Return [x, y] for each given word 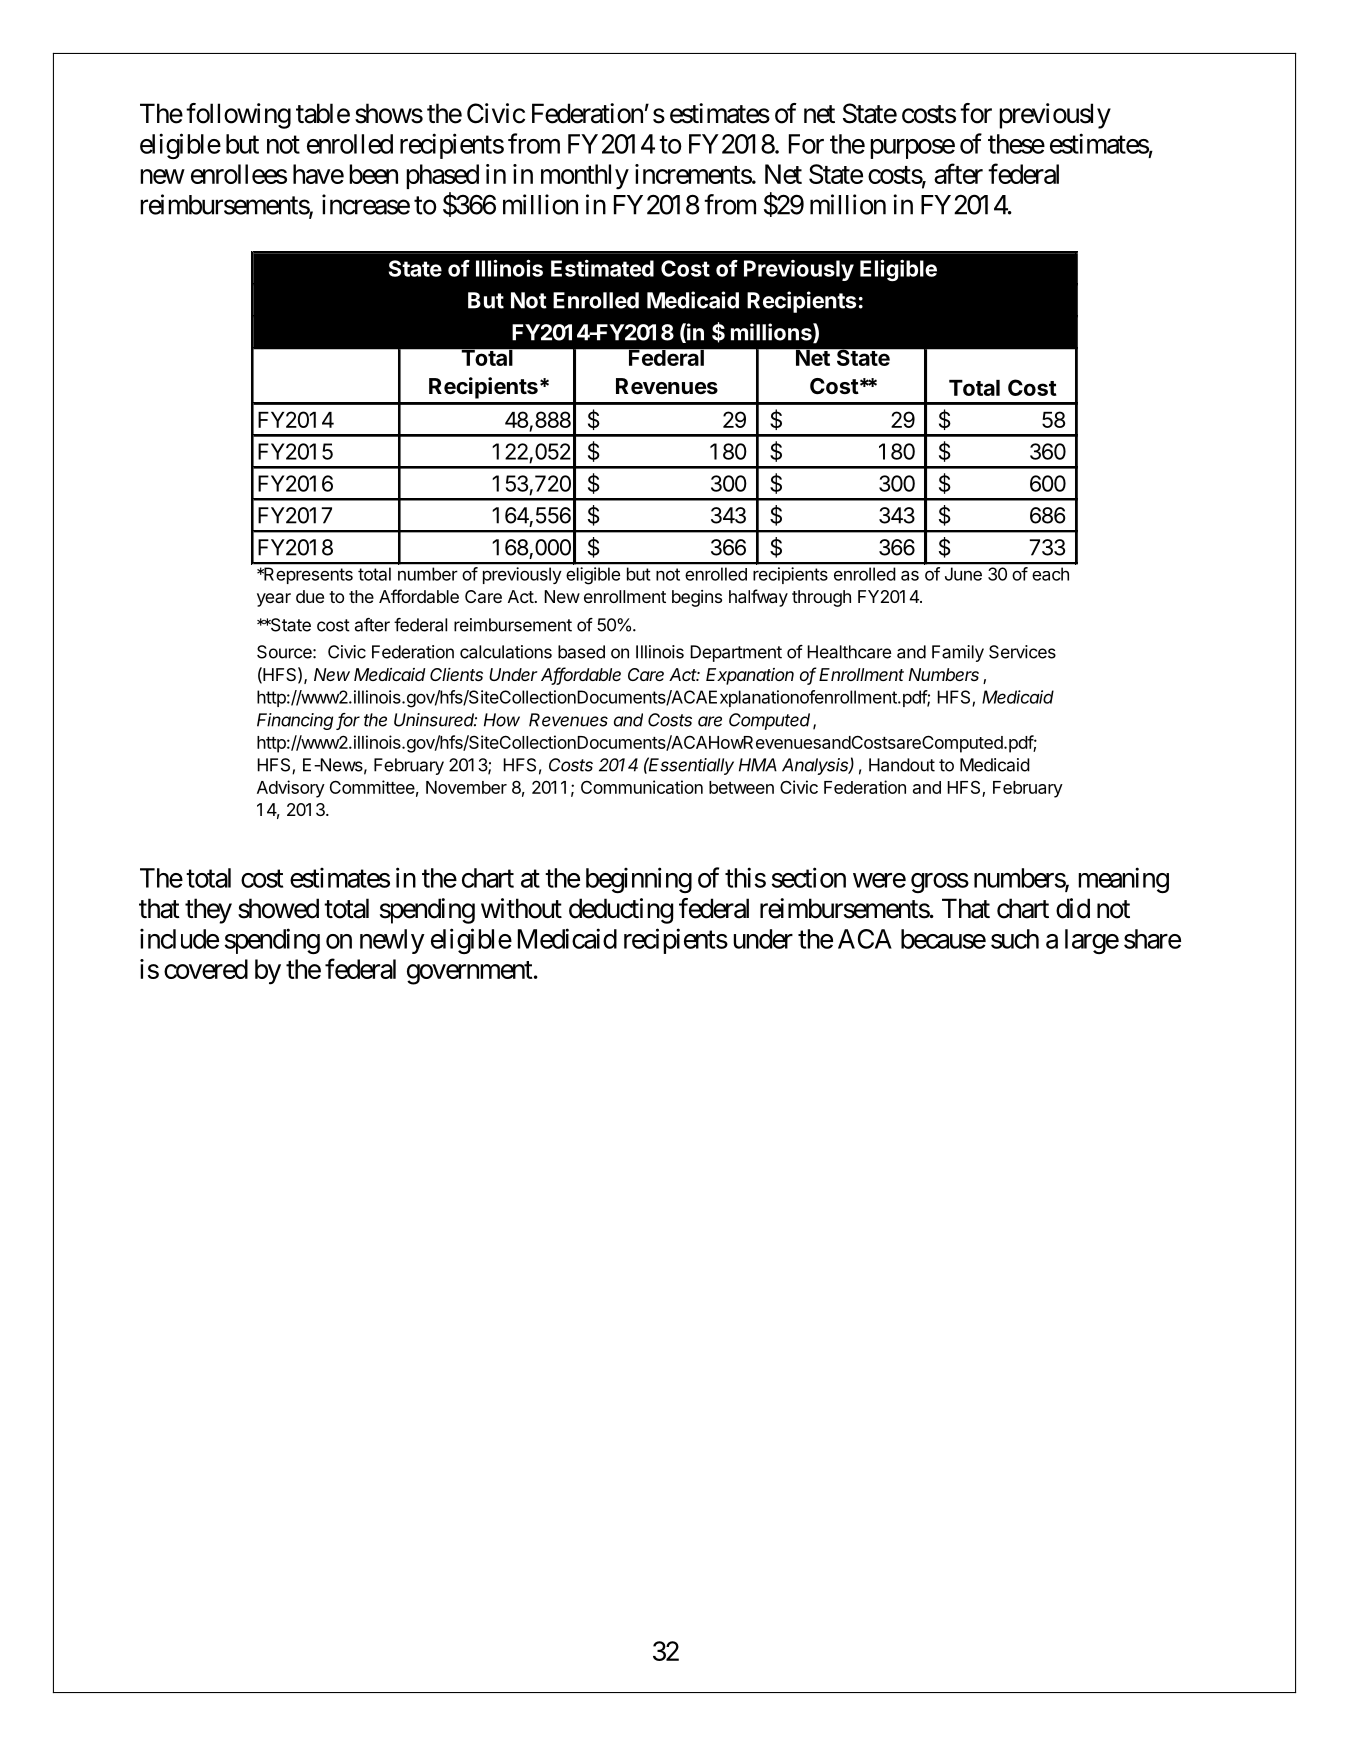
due [310, 596]
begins [697, 598]
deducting [621, 911]
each [1050, 574]
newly [392, 941]
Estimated [602, 268]
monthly [585, 177]
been [373, 174]
